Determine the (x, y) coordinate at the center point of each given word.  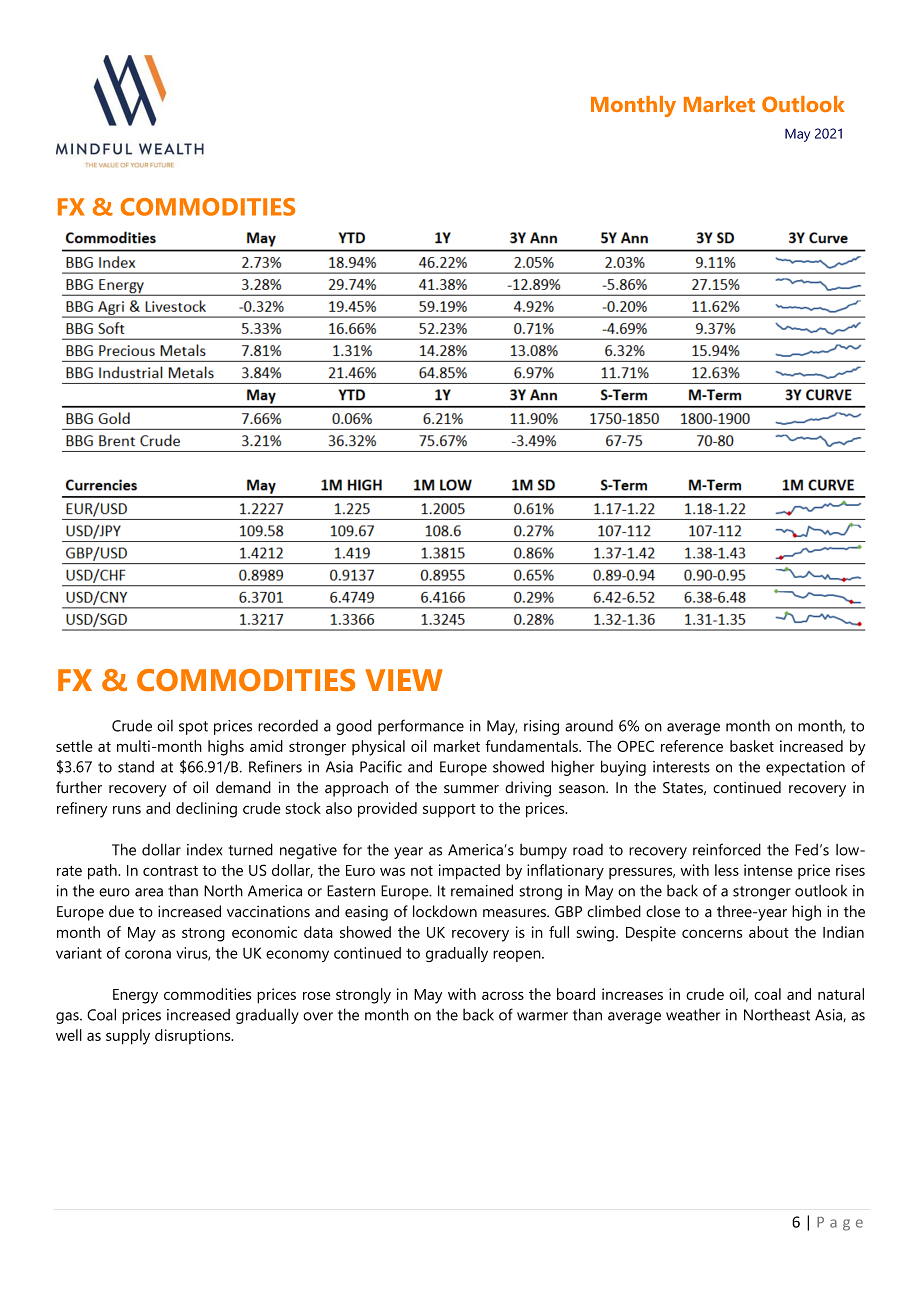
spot (193, 728)
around (589, 726)
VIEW (404, 680)
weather (693, 1015)
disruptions (194, 1036)
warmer (542, 1016)
